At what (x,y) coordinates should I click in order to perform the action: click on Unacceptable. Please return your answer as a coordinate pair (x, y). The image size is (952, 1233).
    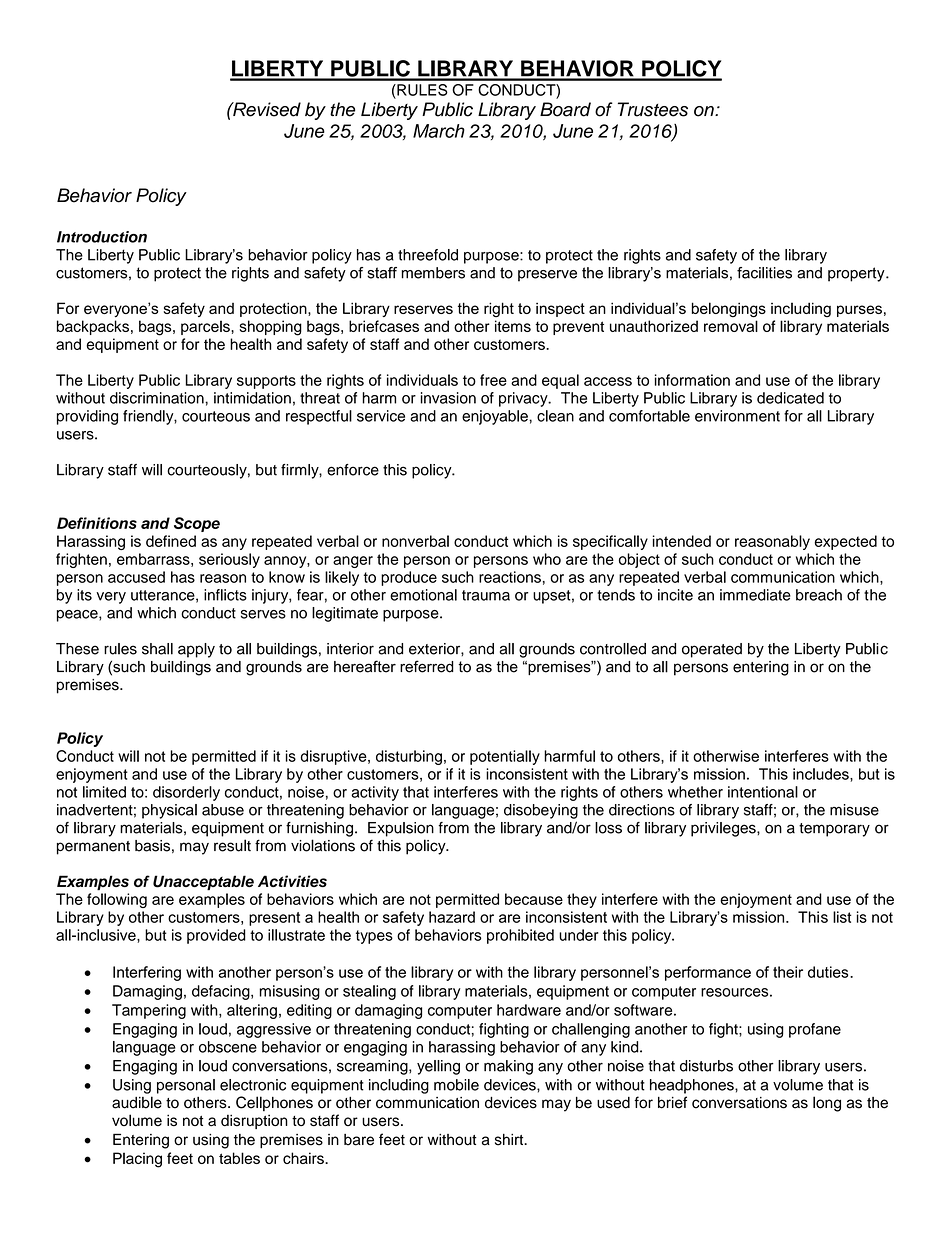
    Looking at the image, I should click on (203, 882).
